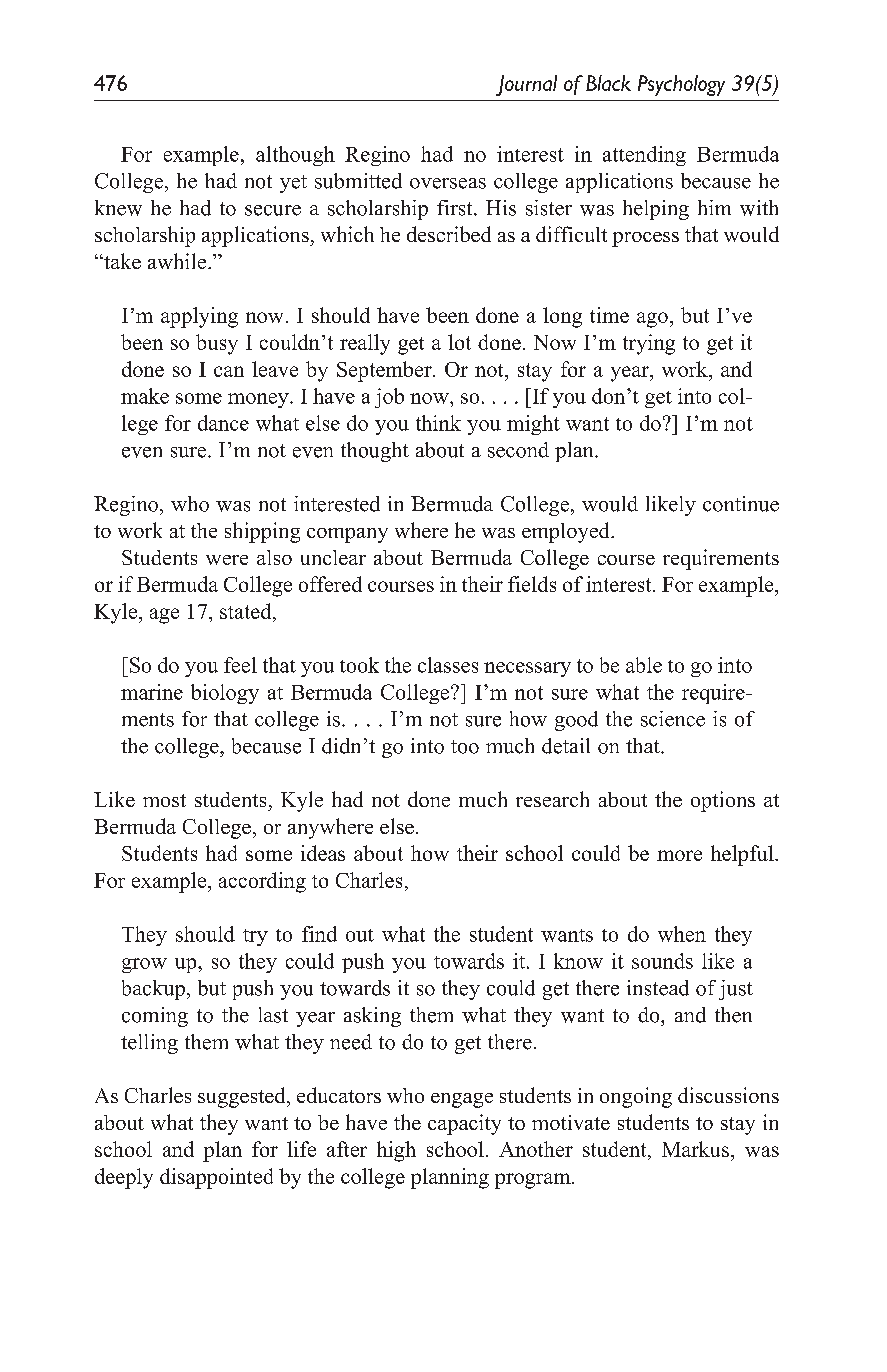 The image size is (887, 1372). Describe the element at coordinates (464, 1124) in the screenshot. I see `capacity` at that location.
